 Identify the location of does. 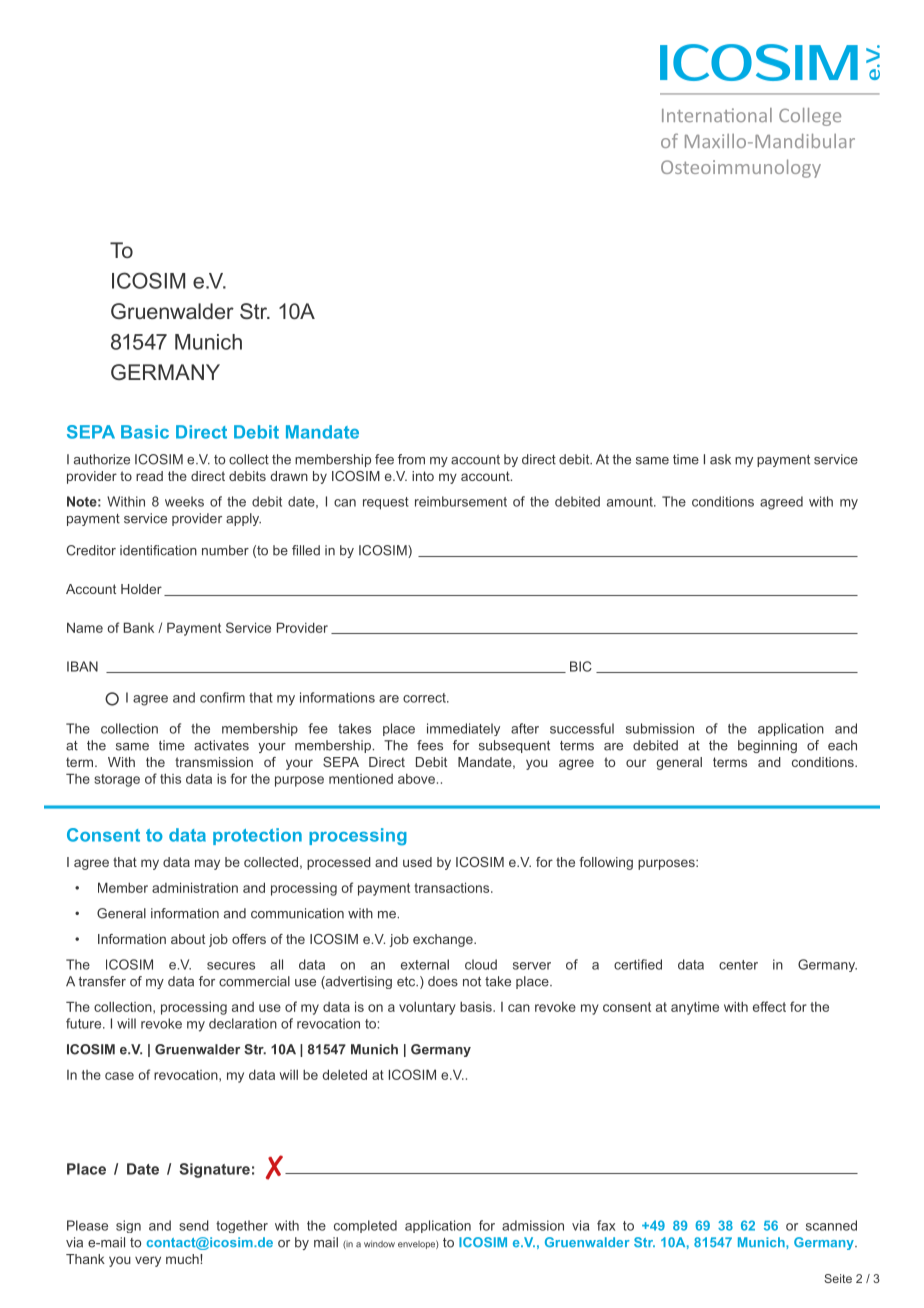
(443, 981).
